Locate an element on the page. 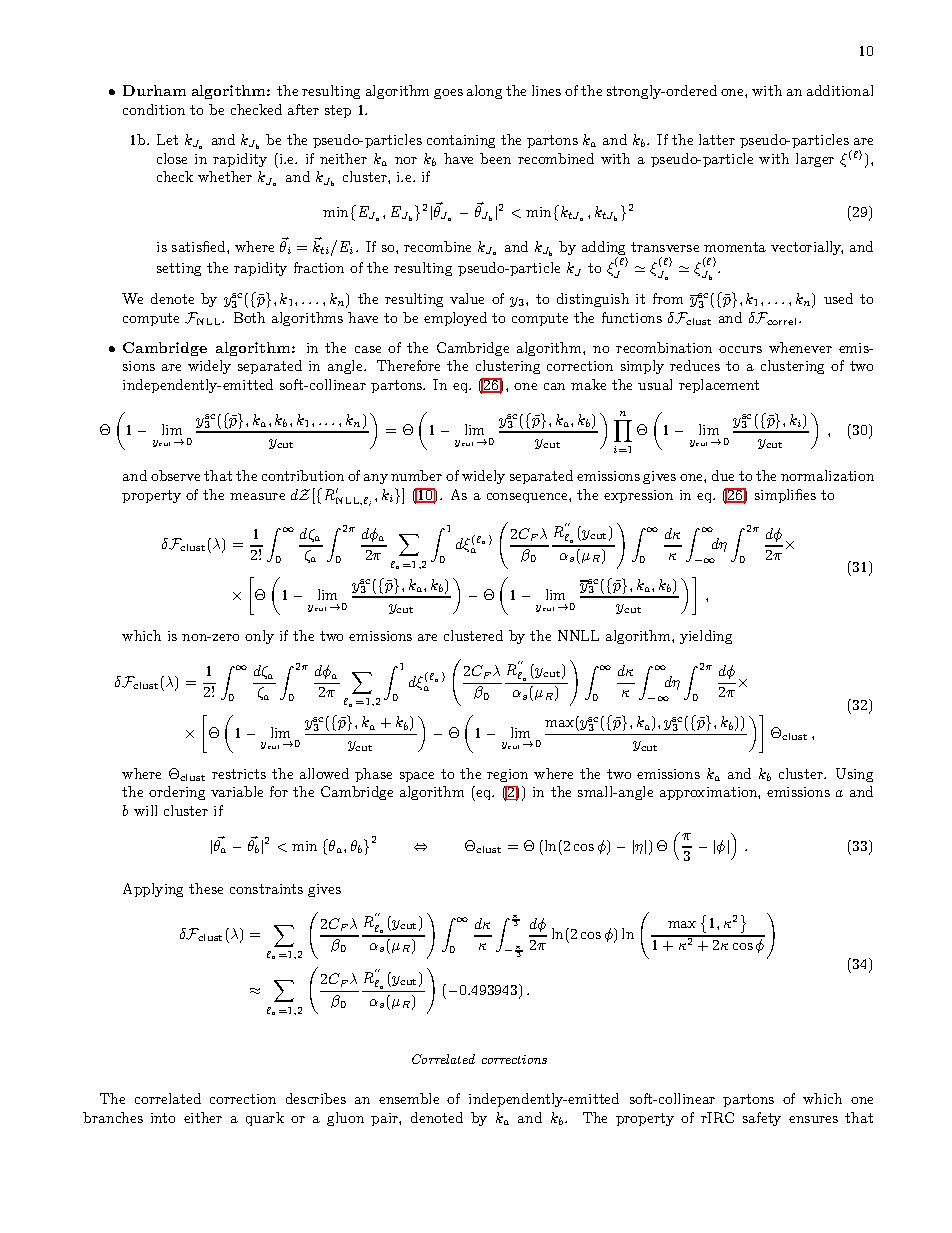 This document has width=952, height=1233. safety is located at coordinates (762, 1119).
